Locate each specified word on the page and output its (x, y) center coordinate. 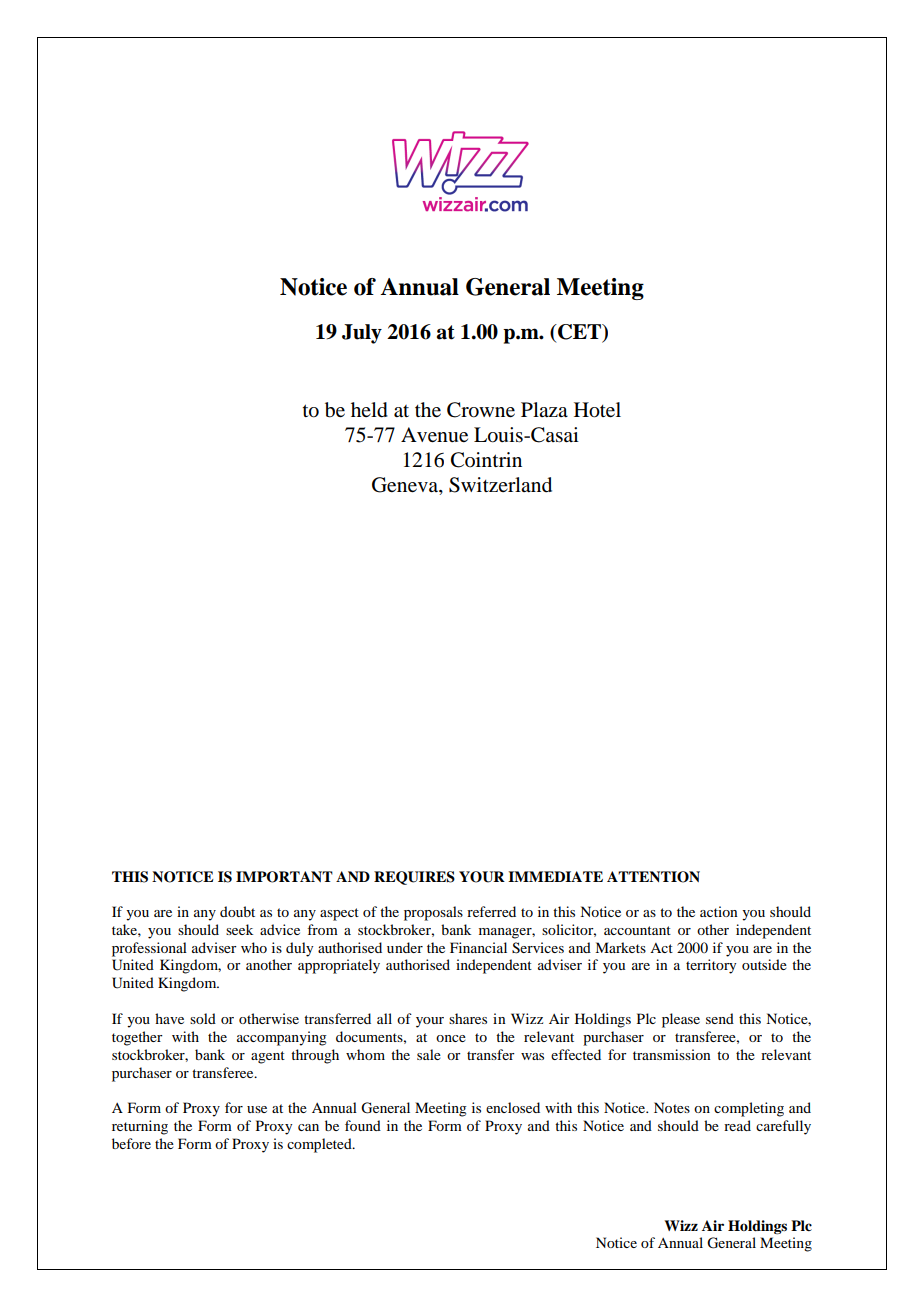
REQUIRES (414, 878)
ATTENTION (653, 877)
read (737, 1125)
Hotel (597, 410)
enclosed (513, 1107)
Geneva (406, 486)
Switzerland (500, 485)
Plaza (544, 409)
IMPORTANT (284, 877)
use (257, 1109)
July (362, 334)
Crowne (481, 410)
